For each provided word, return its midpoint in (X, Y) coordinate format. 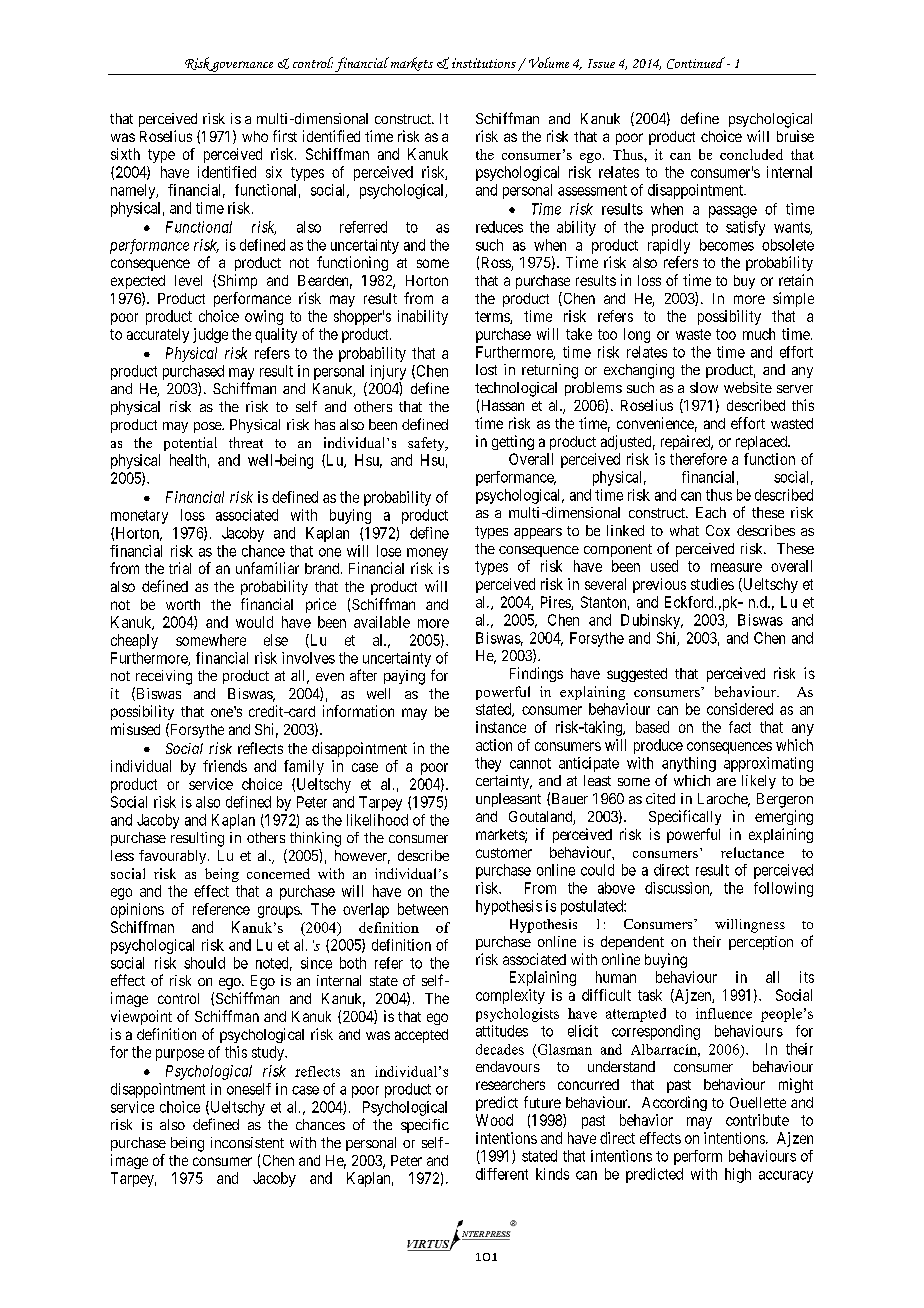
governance (243, 68)
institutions (484, 63)
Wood (494, 1120)
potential (190, 444)
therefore (698, 459)
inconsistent (247, 1142)
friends (225, 766)
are (726, 782)
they (488, 764)
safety (427, 444)
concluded (751, 154)
